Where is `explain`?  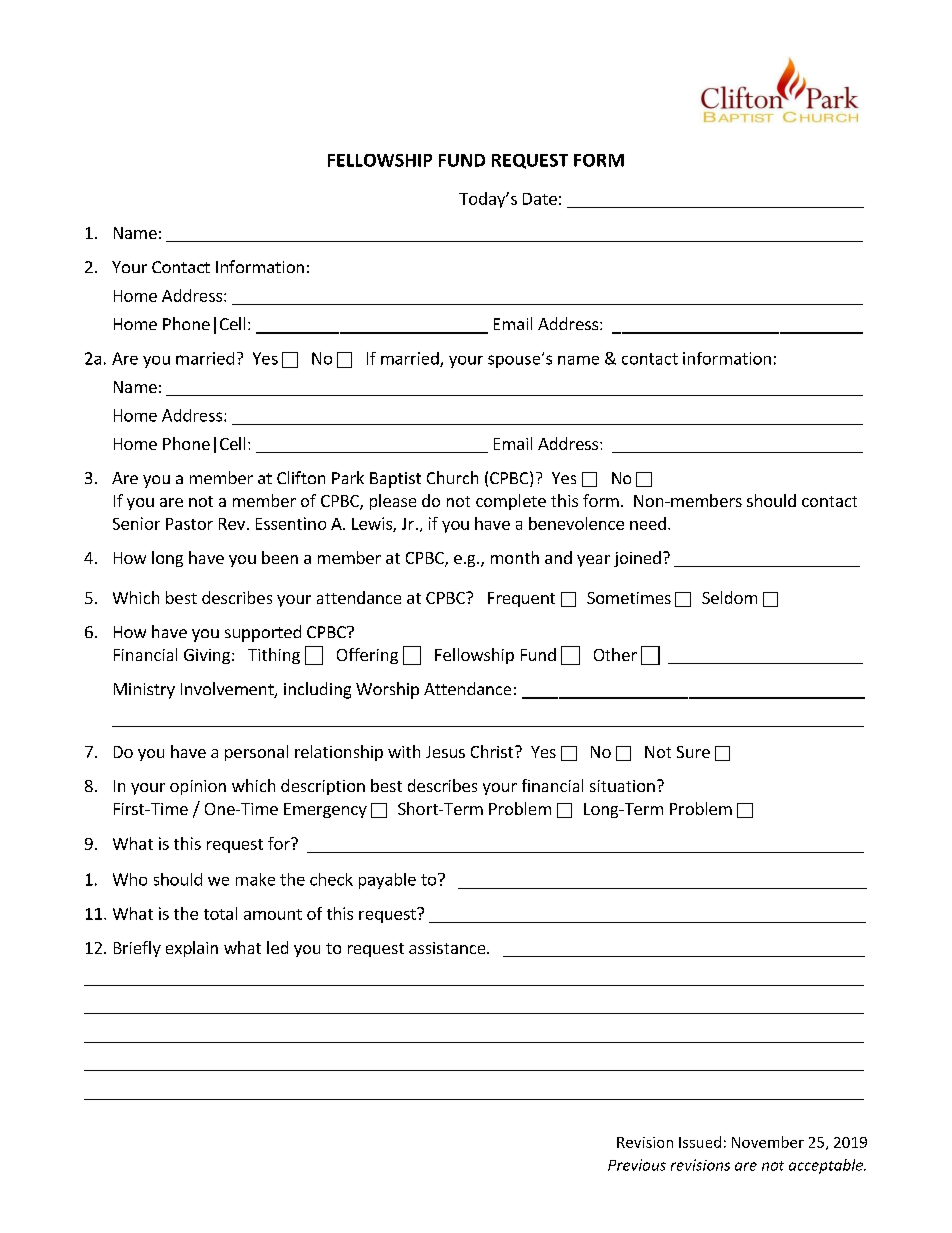 explain is located at coordinates (192, 949).
